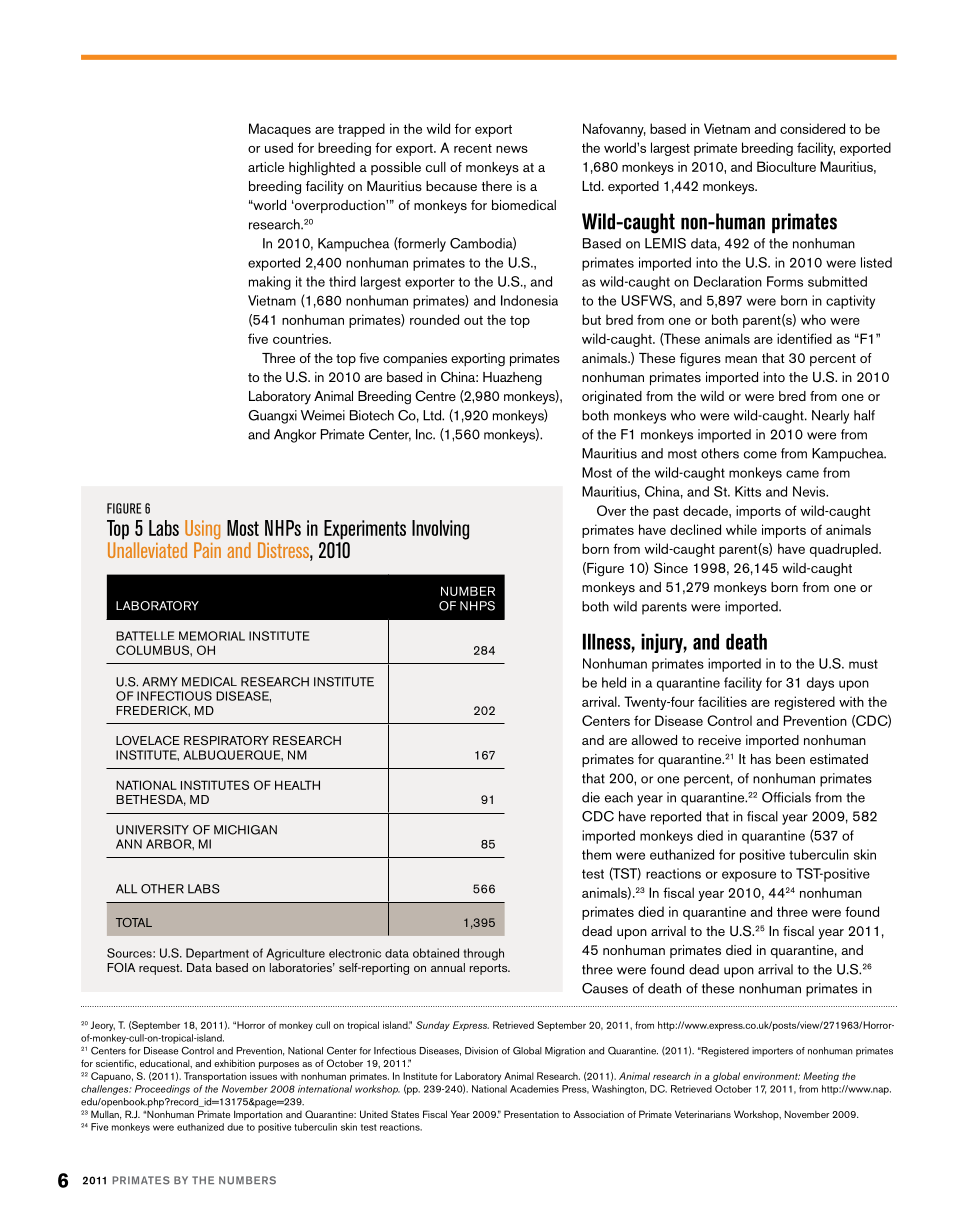  I want to click on considered, so click(812, 128).
